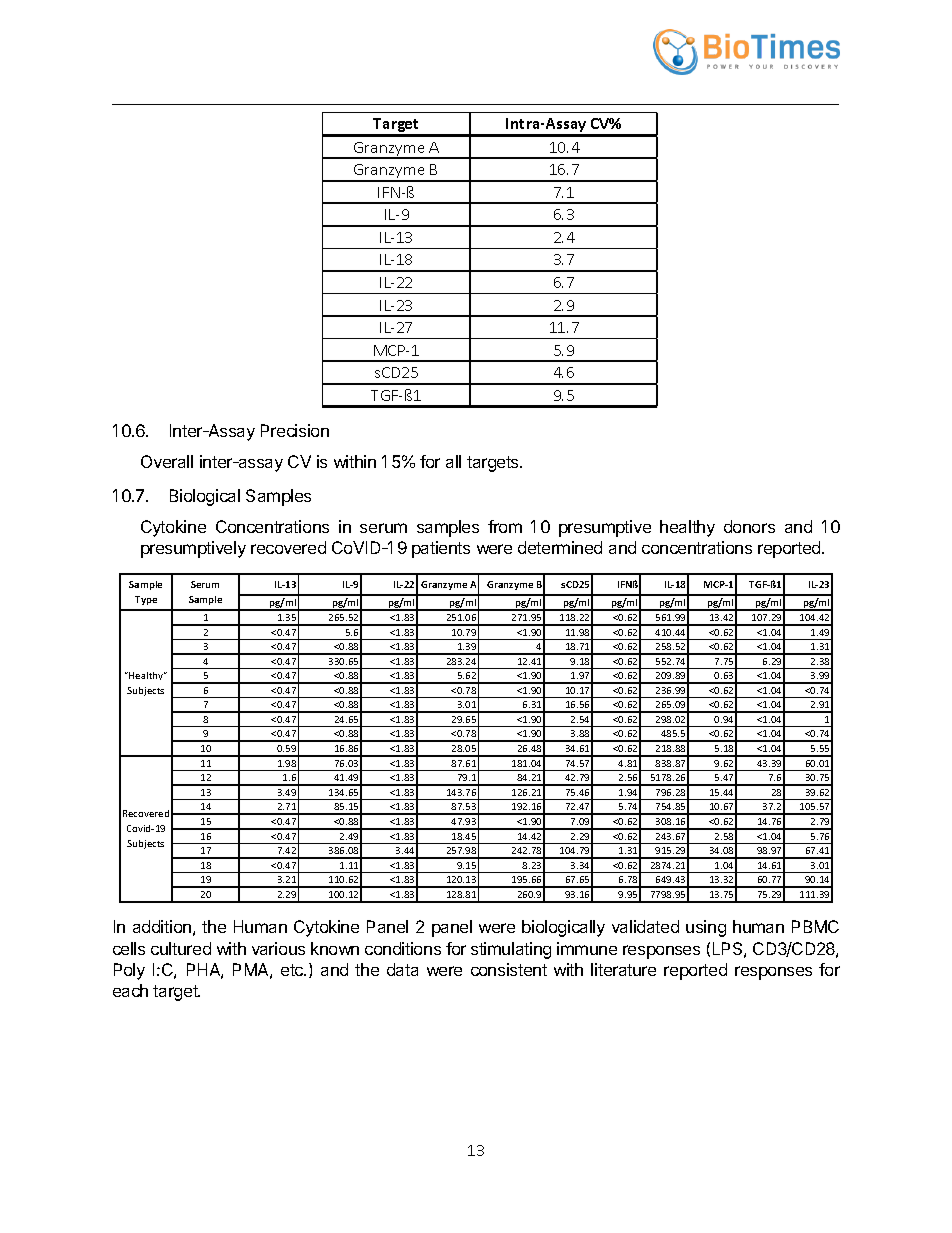 Image resolution: width=952 pixels, height=1233 pixels. I want to click on data, so click(402, 969).
